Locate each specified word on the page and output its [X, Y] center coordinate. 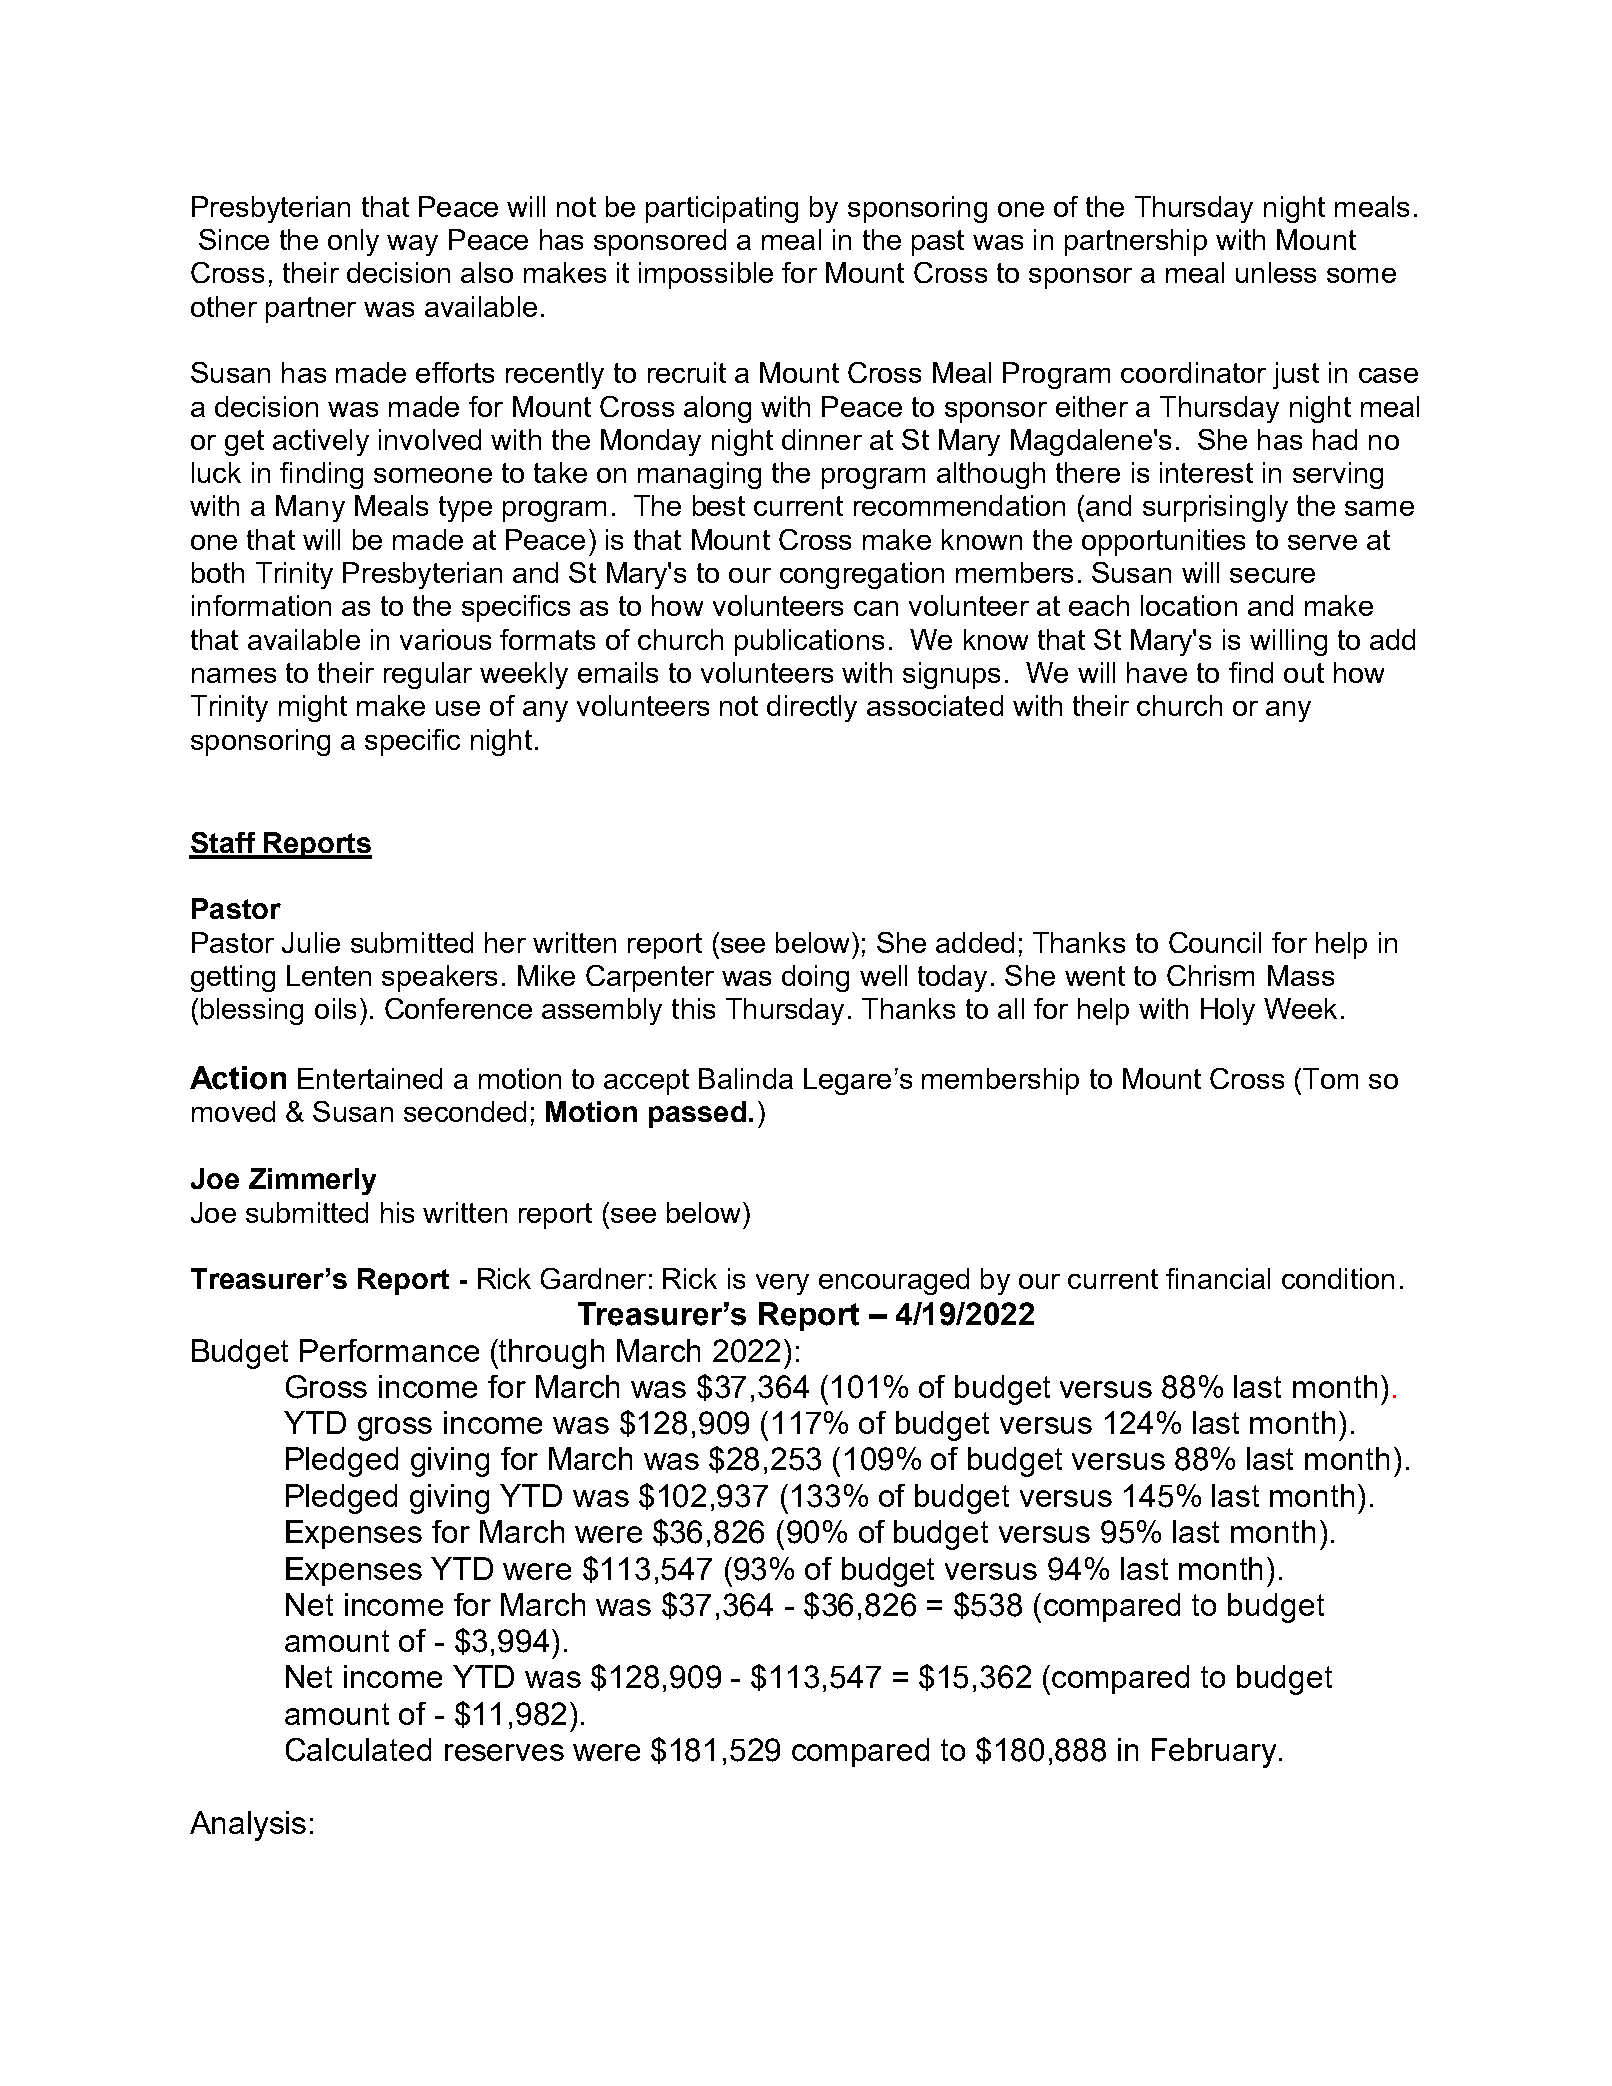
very [782, 1284]
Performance [389, 1350]
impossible [706, 275]
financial [1218, 1278]
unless [1276, 272]
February [1214, 1753]
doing [815, 978]
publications [809, 642]
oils [335, 1008]
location [1189, 605]
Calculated [358, 1750]
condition [1338, 1278]
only [353, 242]
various [445, 639]
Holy [1228, 1011]
